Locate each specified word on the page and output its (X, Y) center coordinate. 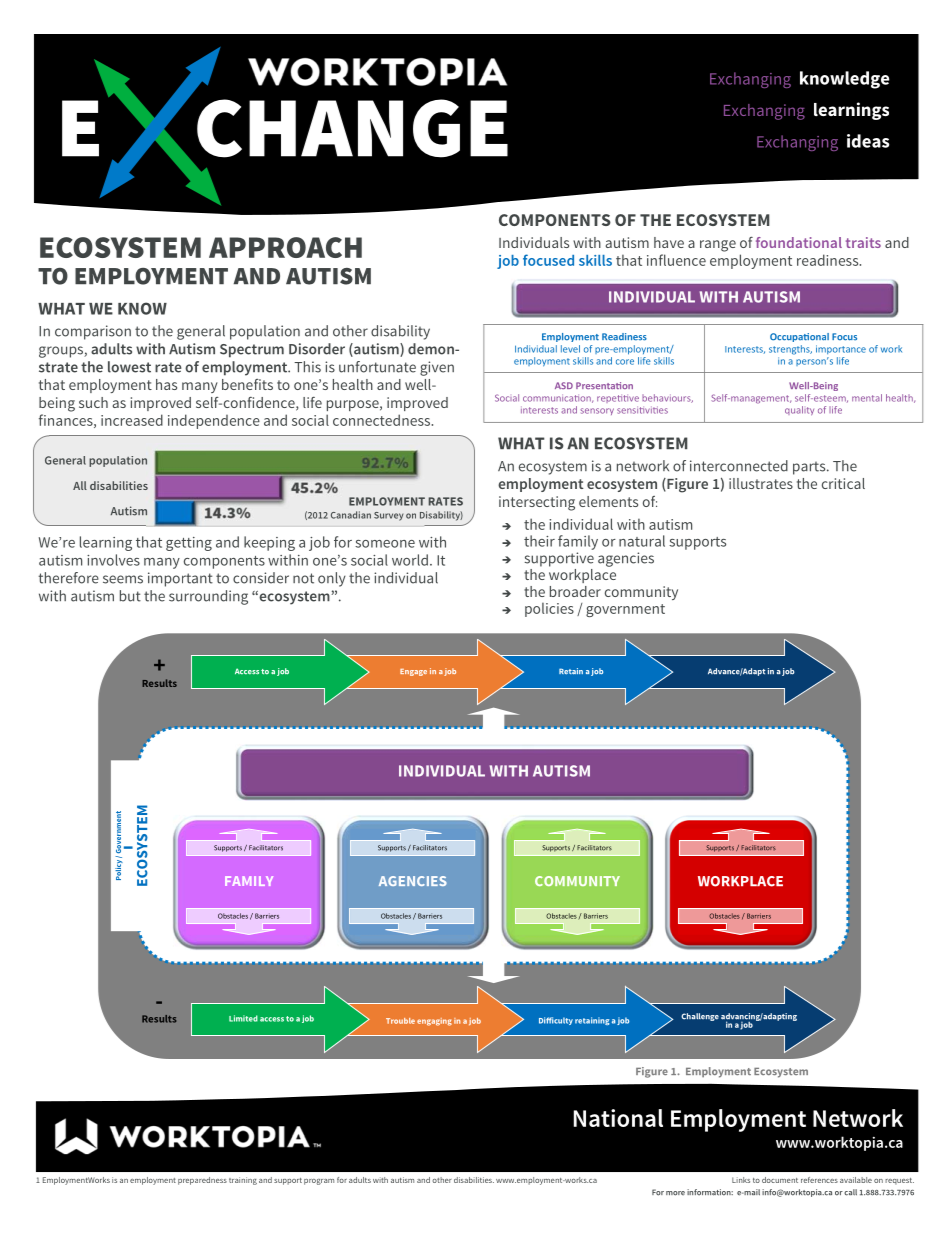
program (319, 1182)
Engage (413, 672)
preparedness (202, 1181)
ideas (868, 141)
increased (132, 420)
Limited (243, 1018)
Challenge (700, 1017)
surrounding (208, 597)
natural (642, 541)
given (437, 368)
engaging (434, 1022)
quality (799, 410)
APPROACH (285, 247)
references (819, 1180)
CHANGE (352, 128)
